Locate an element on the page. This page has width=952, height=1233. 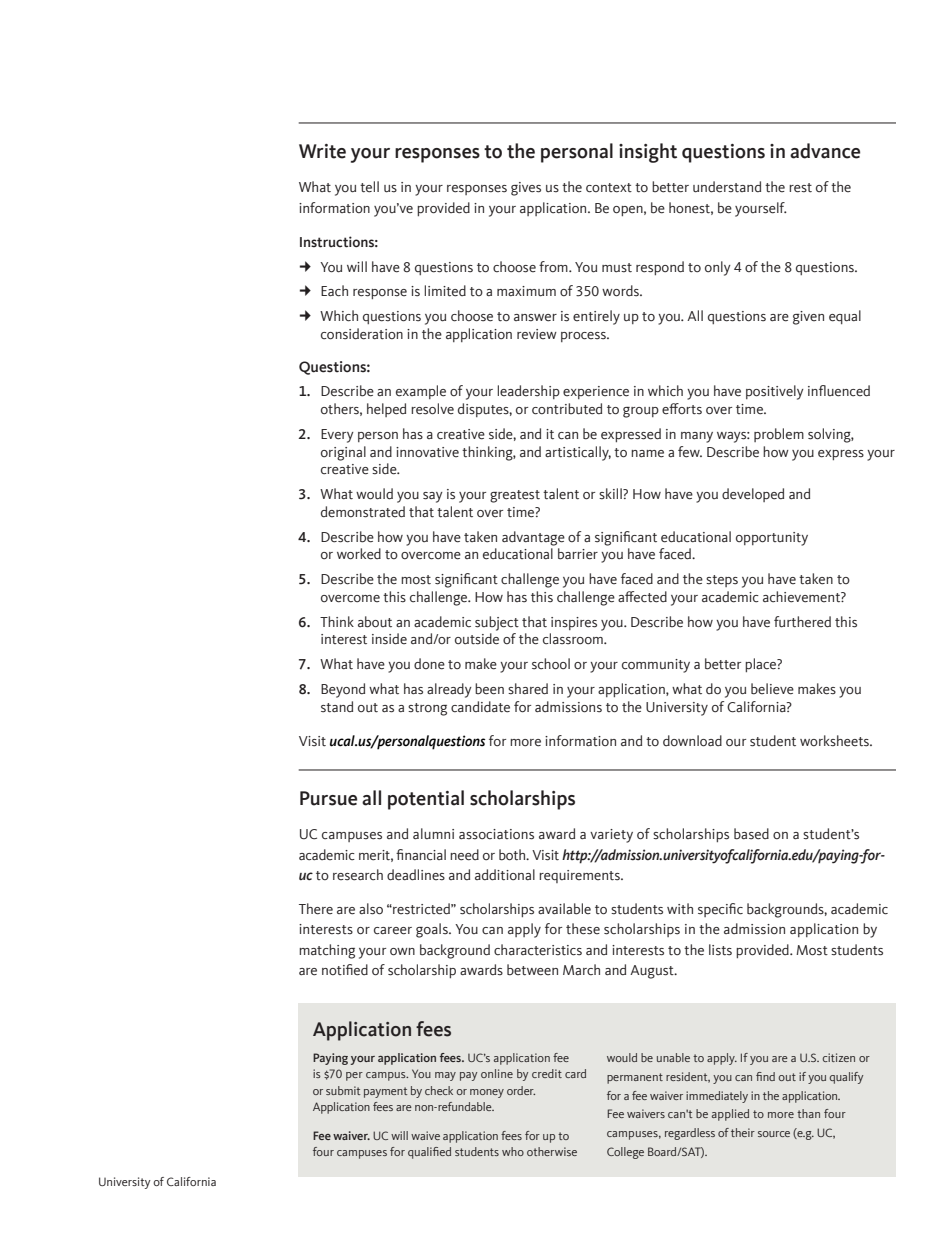
payment is located at coordinates (385, 1092).
